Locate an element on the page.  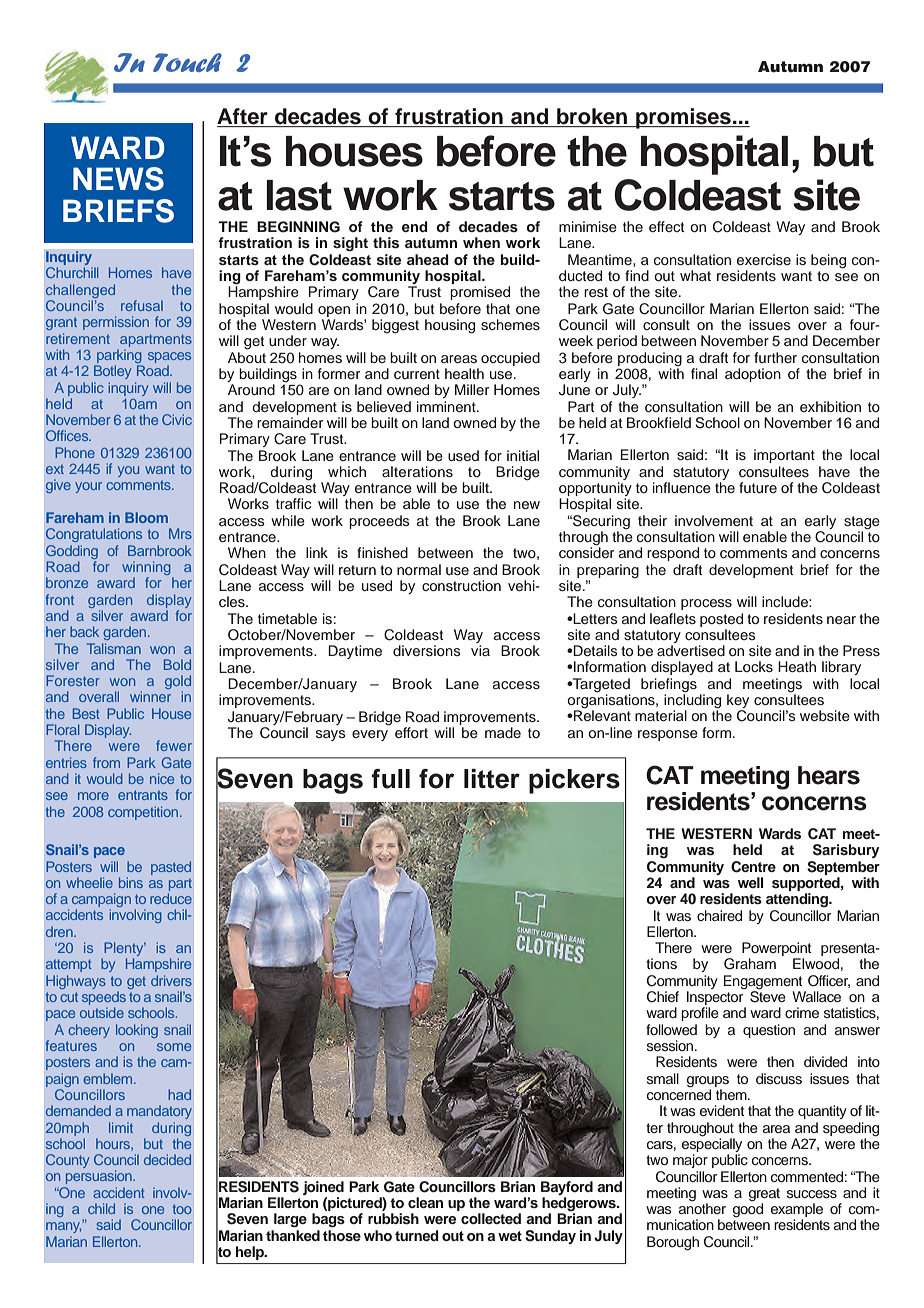
via is located at coordinates (480, 650).
